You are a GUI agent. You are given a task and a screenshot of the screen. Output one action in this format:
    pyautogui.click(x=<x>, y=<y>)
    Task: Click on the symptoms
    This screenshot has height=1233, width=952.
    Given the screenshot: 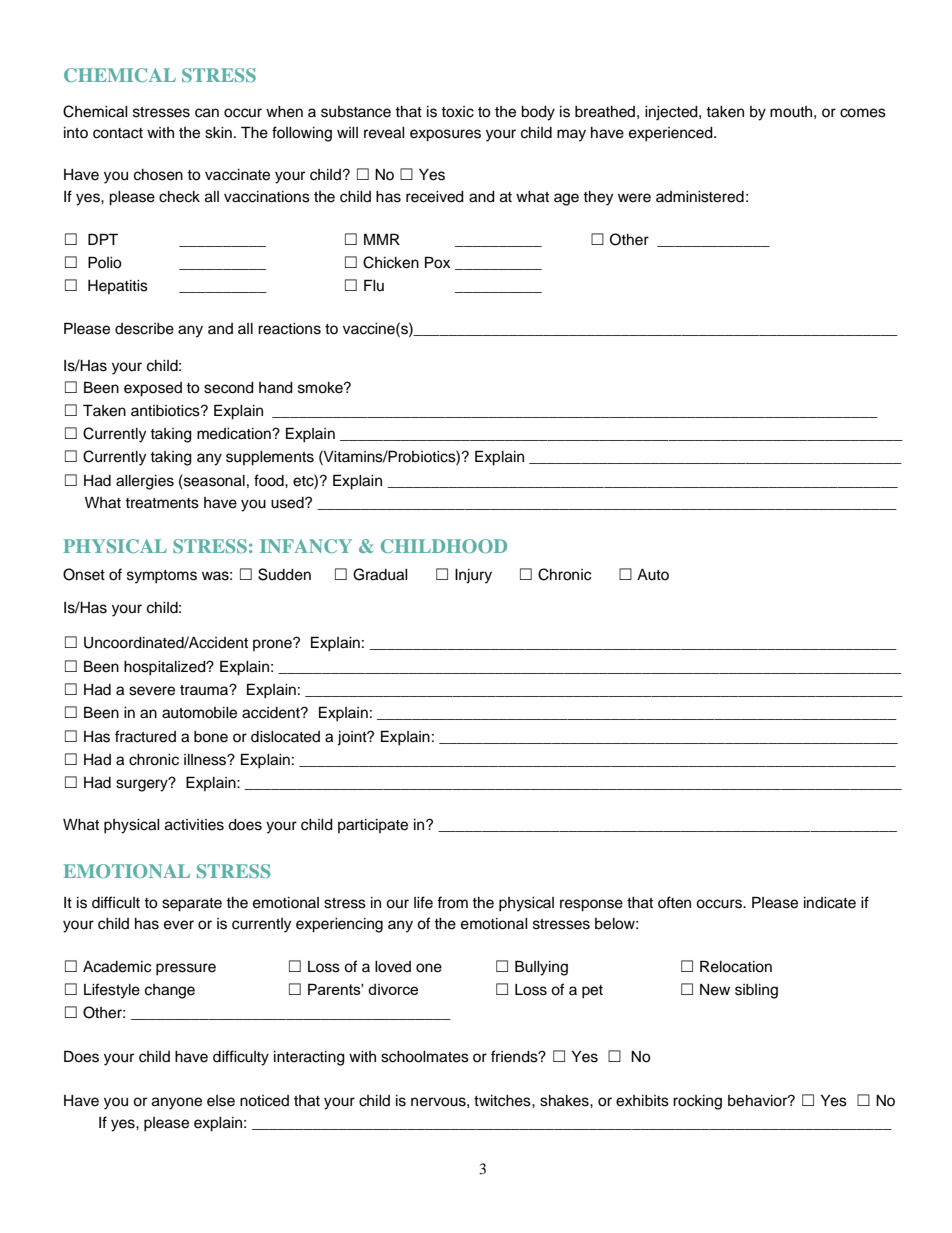 What is the action you would take?
    pyautogui.click(x=162, y=577)
